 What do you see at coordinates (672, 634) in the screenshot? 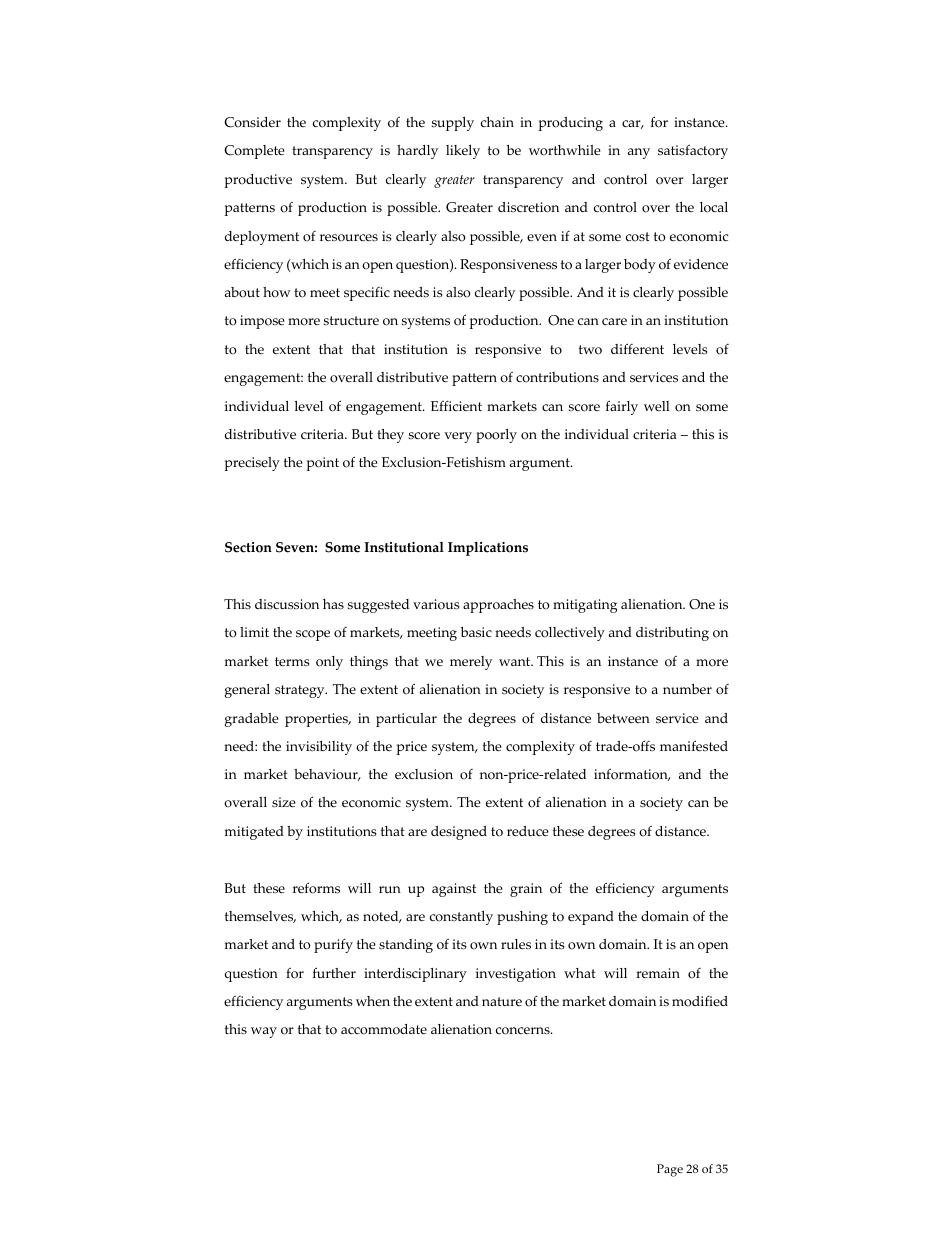
I see `distributing` at bounding box center [672, 634].
